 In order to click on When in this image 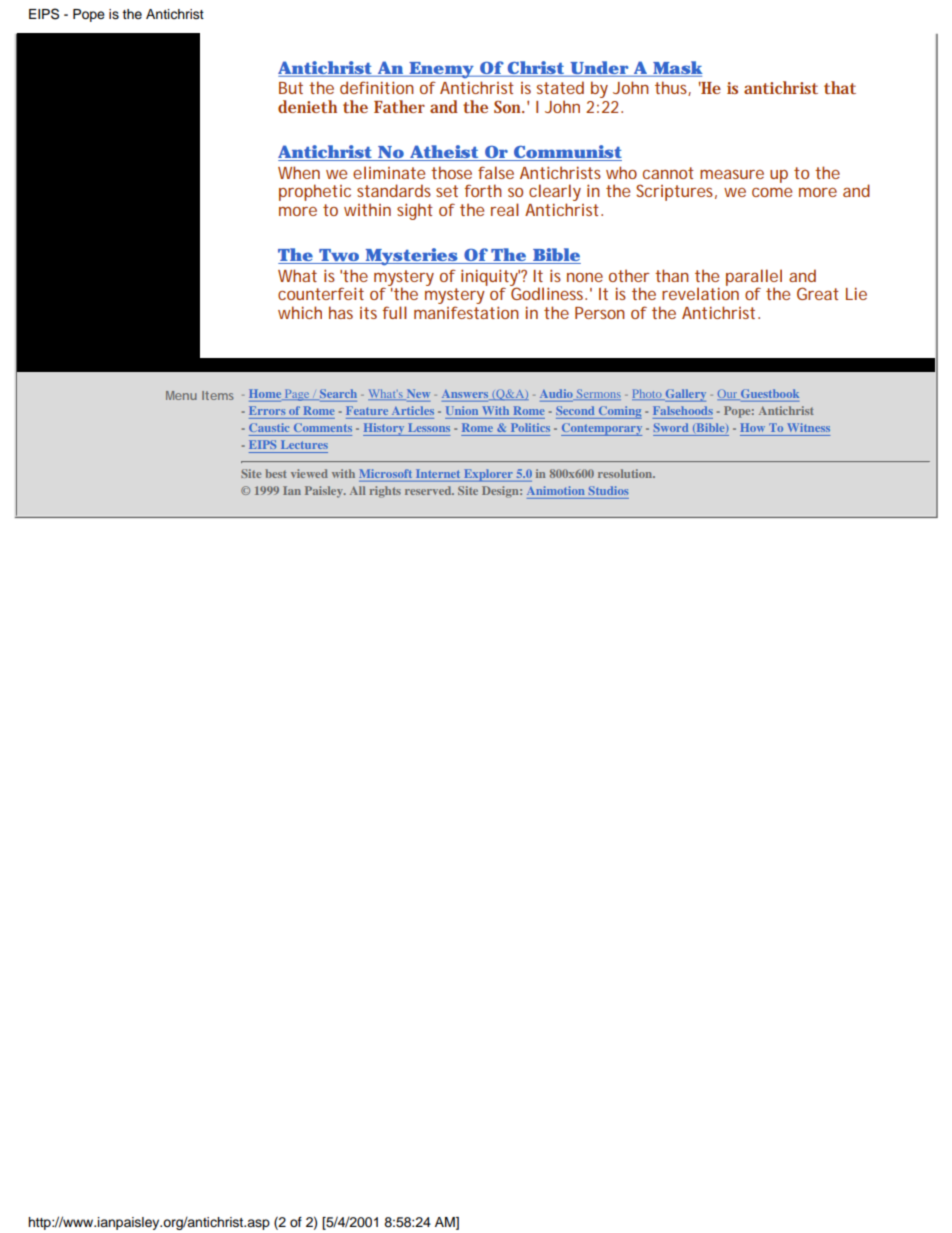, I will do `click(299, 172)`.
